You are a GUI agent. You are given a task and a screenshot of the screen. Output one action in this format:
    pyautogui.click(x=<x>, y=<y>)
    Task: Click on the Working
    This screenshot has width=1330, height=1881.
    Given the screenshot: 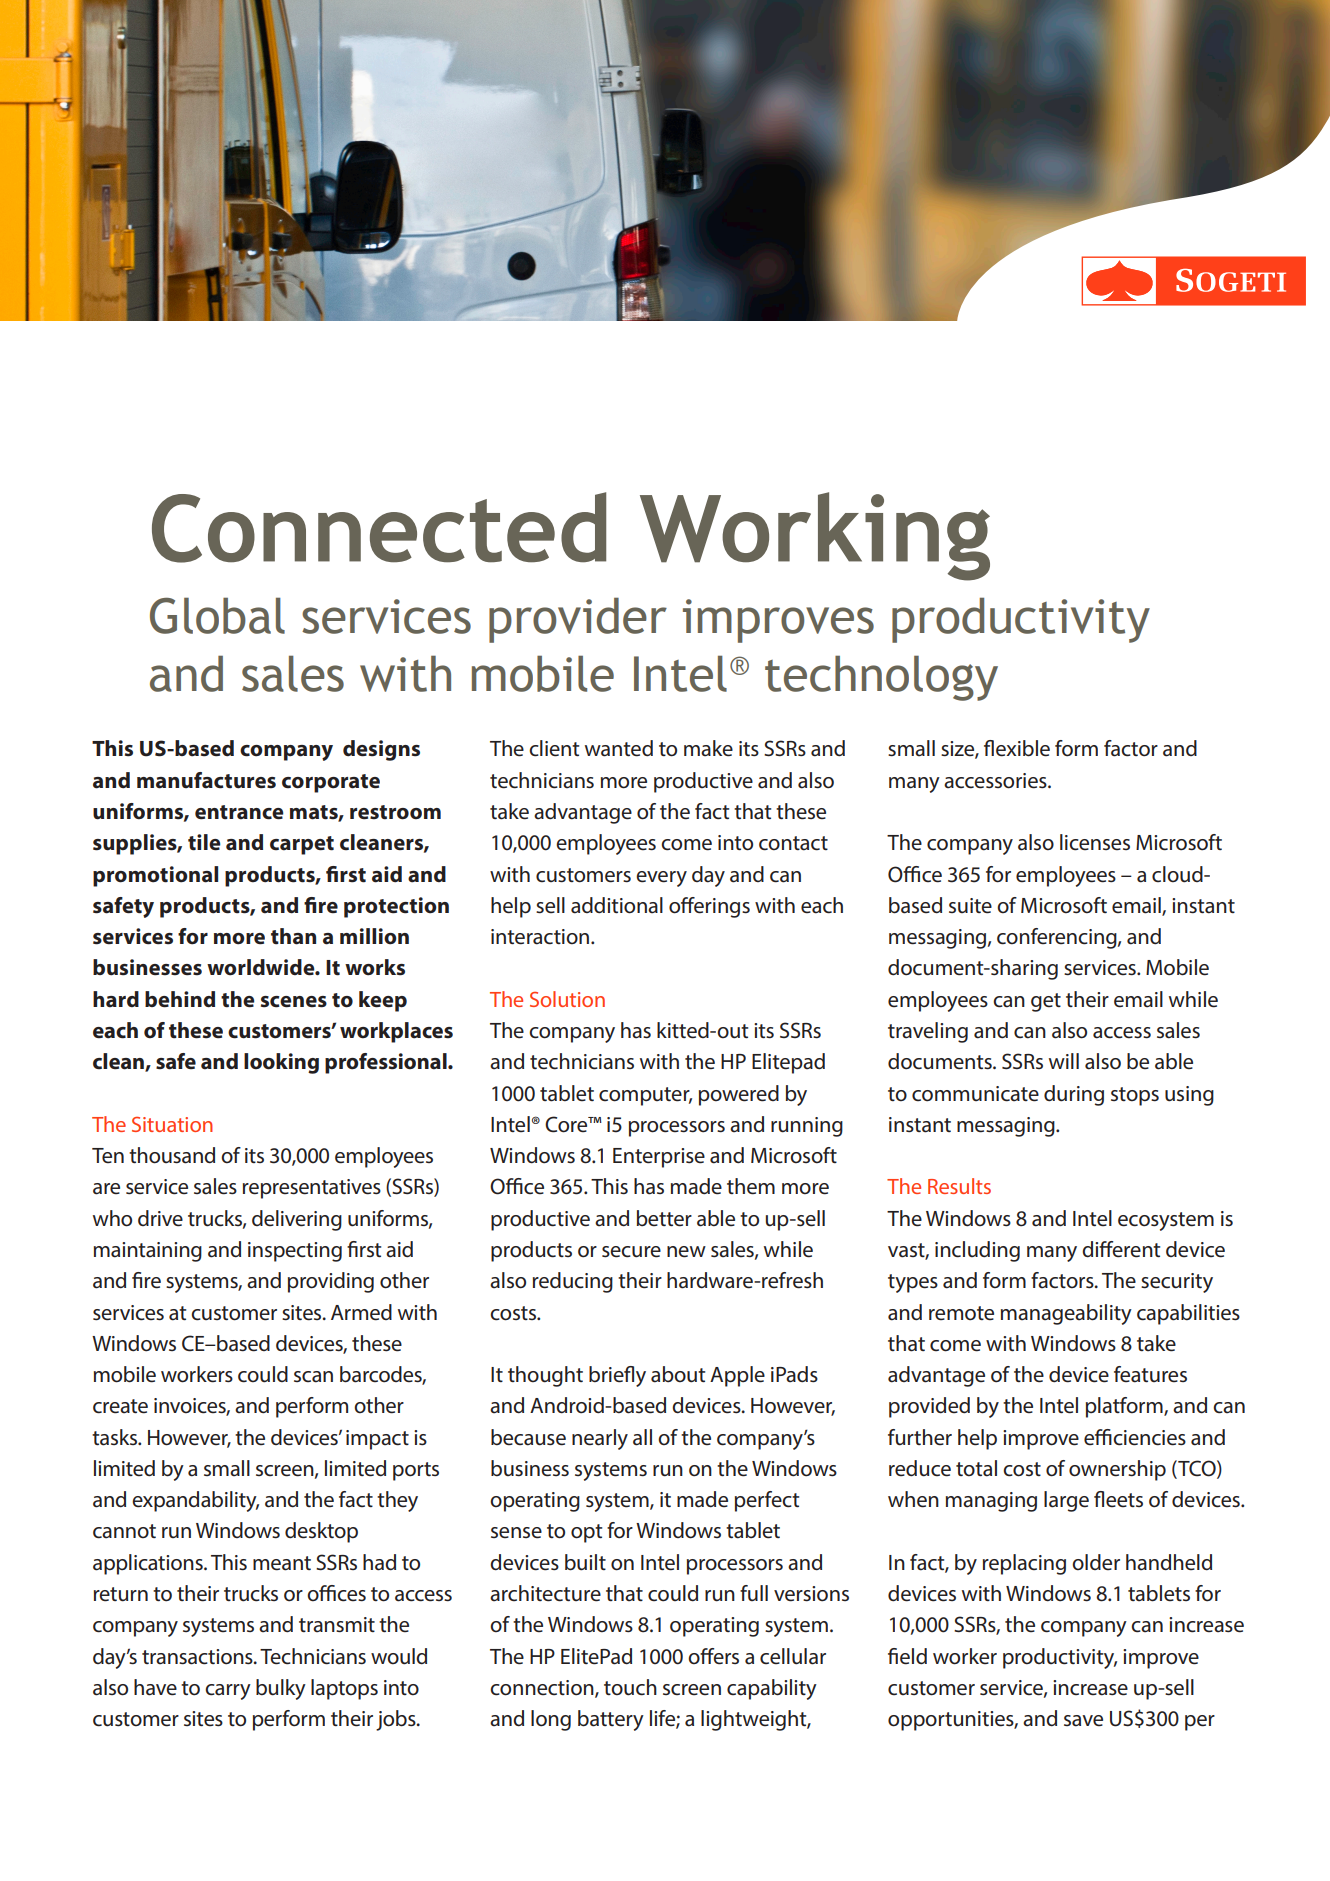 What is the action you would take?
    pyautogui.click(x=815, y=536)
